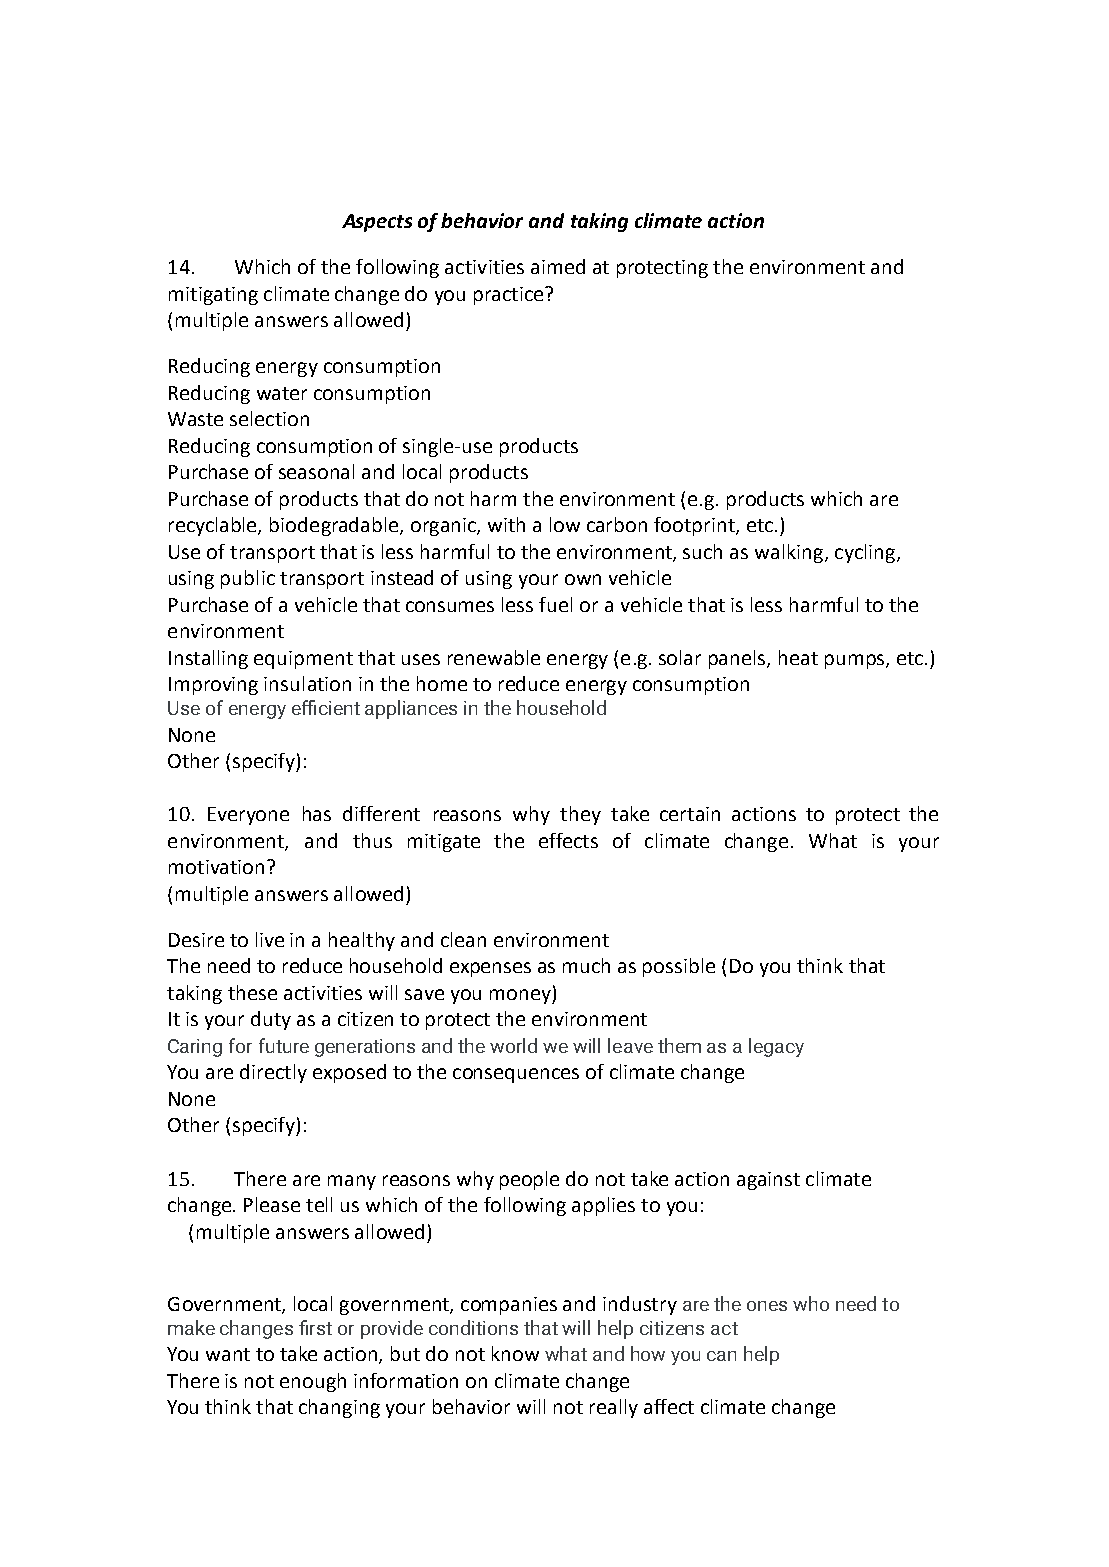 This document has width=1109, height=1567. Describe the element at coordinates (313, 1382) in the document. I see `enough` at that location.
